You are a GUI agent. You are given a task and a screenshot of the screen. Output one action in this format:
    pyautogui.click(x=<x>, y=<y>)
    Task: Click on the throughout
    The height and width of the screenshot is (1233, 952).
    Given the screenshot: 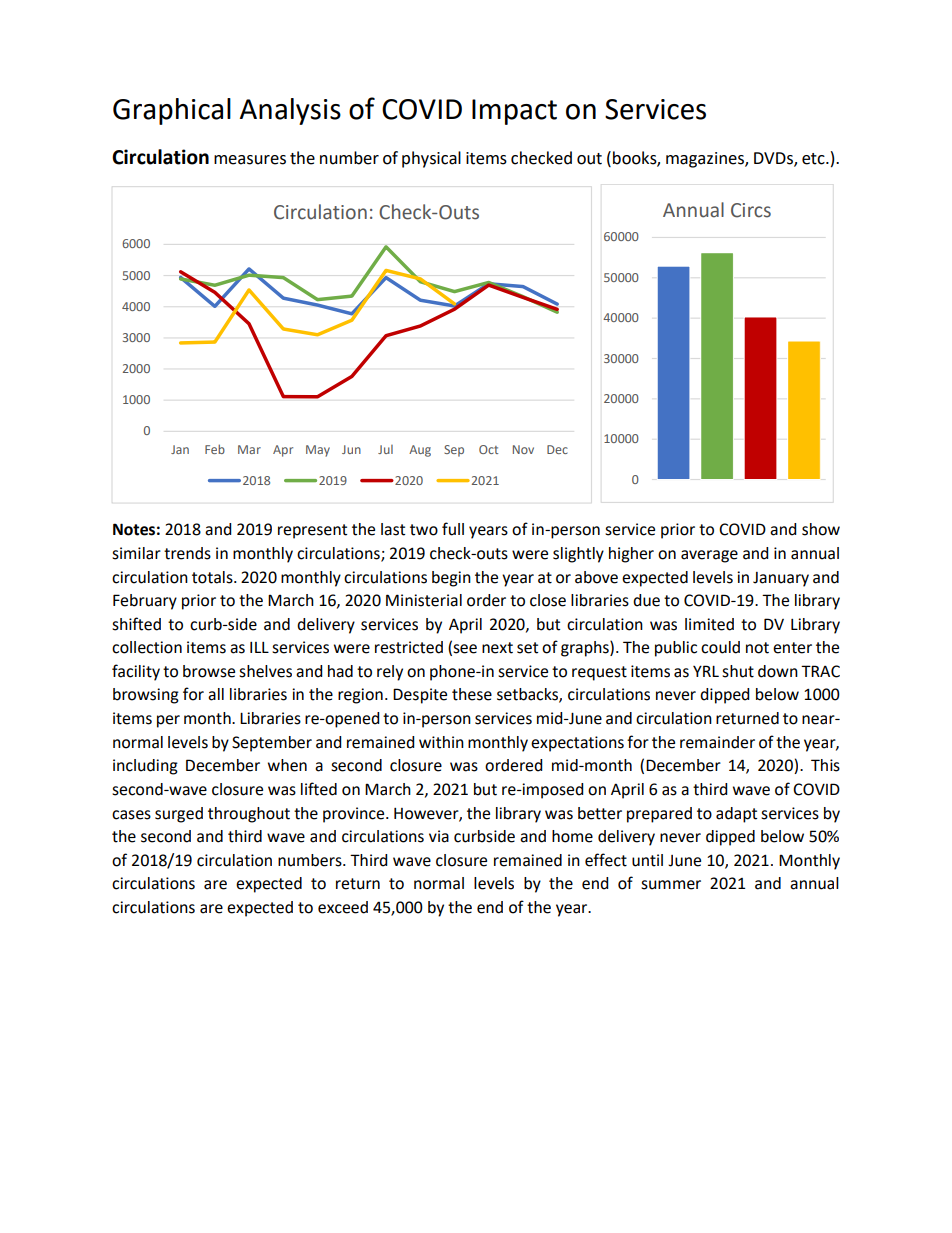 What is the action you would take?
    pyautogui.click(x=249, y=815)
